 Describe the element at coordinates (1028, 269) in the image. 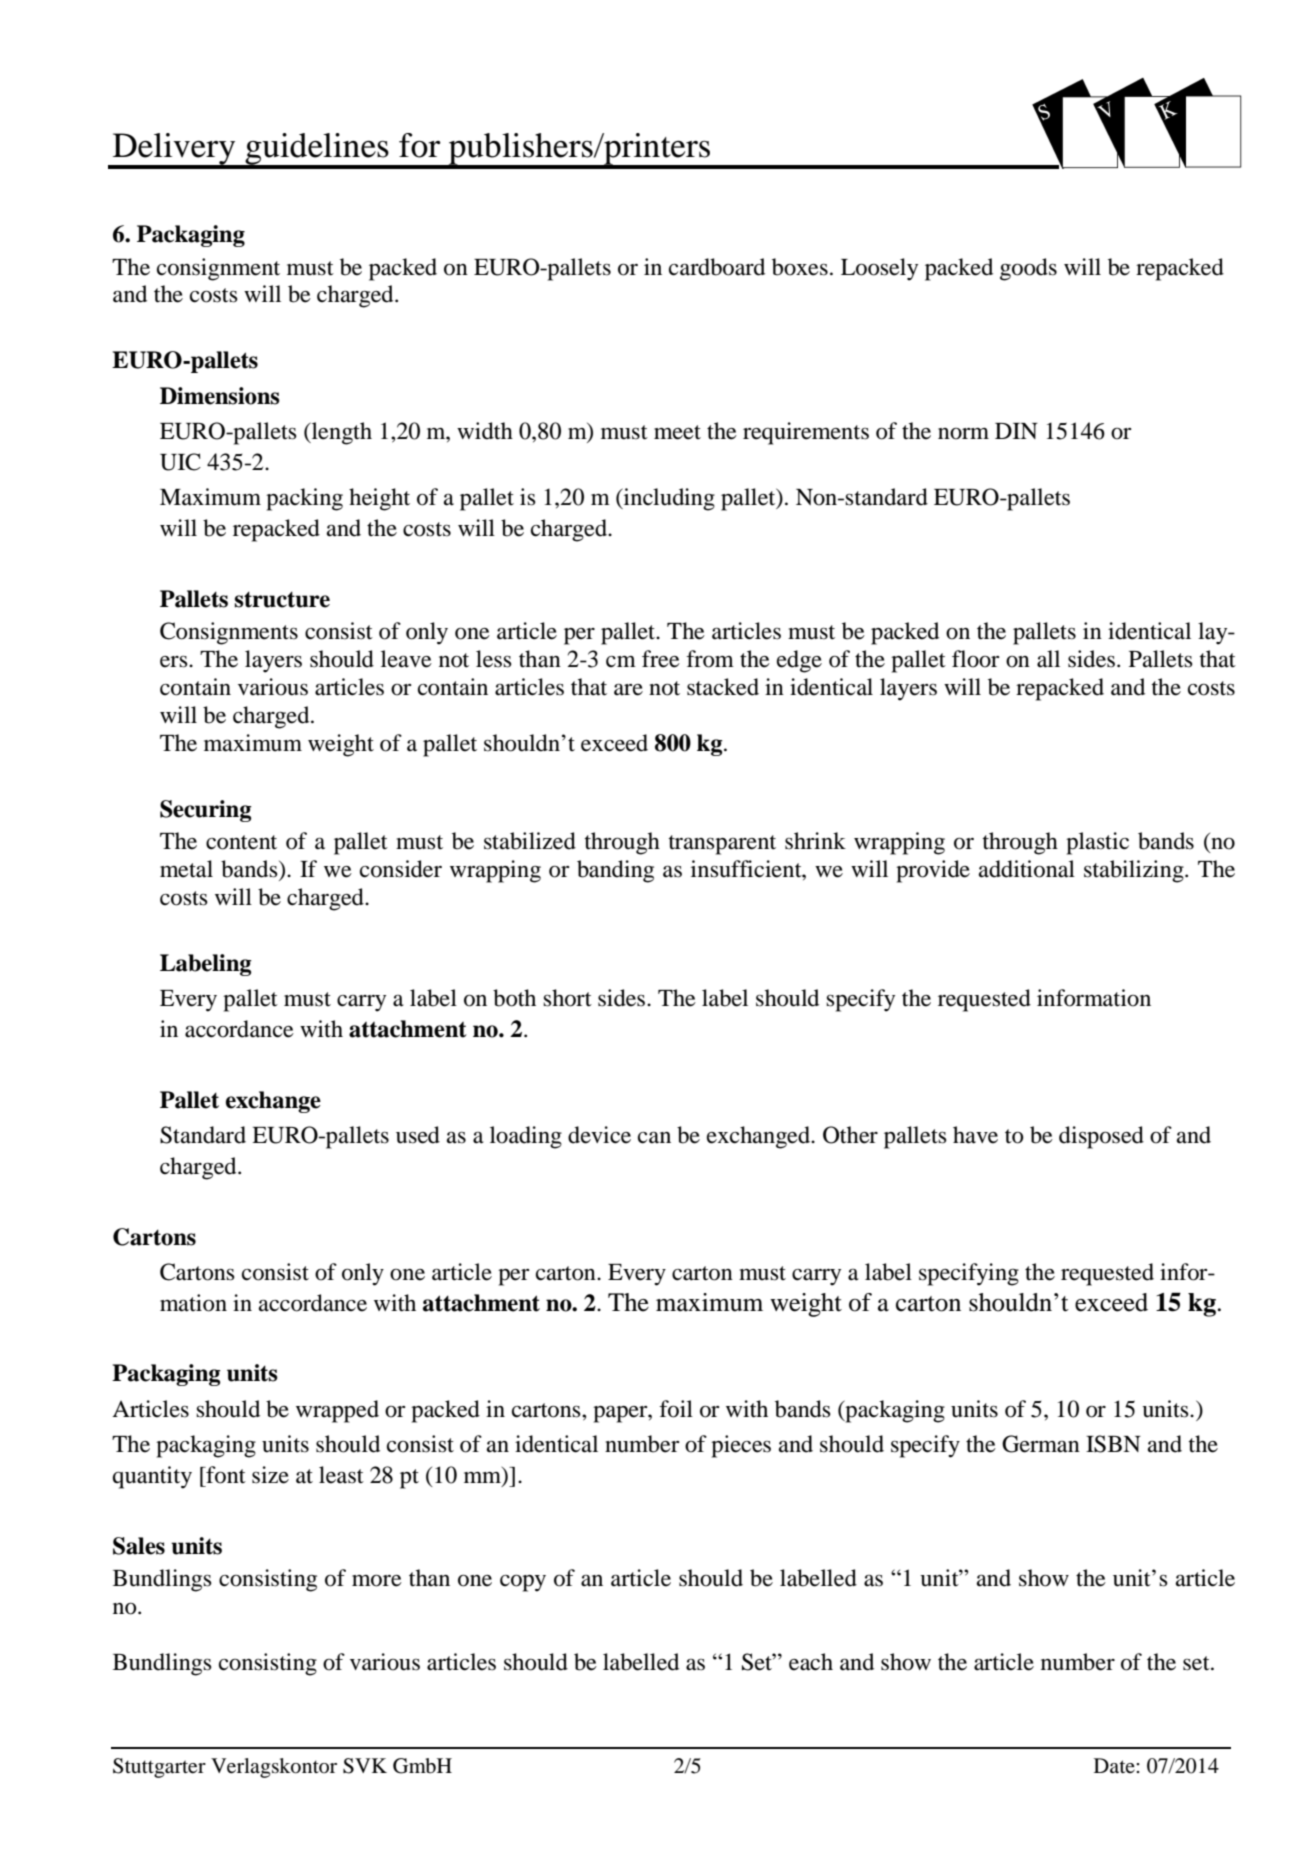

I see `goods` at that location.
